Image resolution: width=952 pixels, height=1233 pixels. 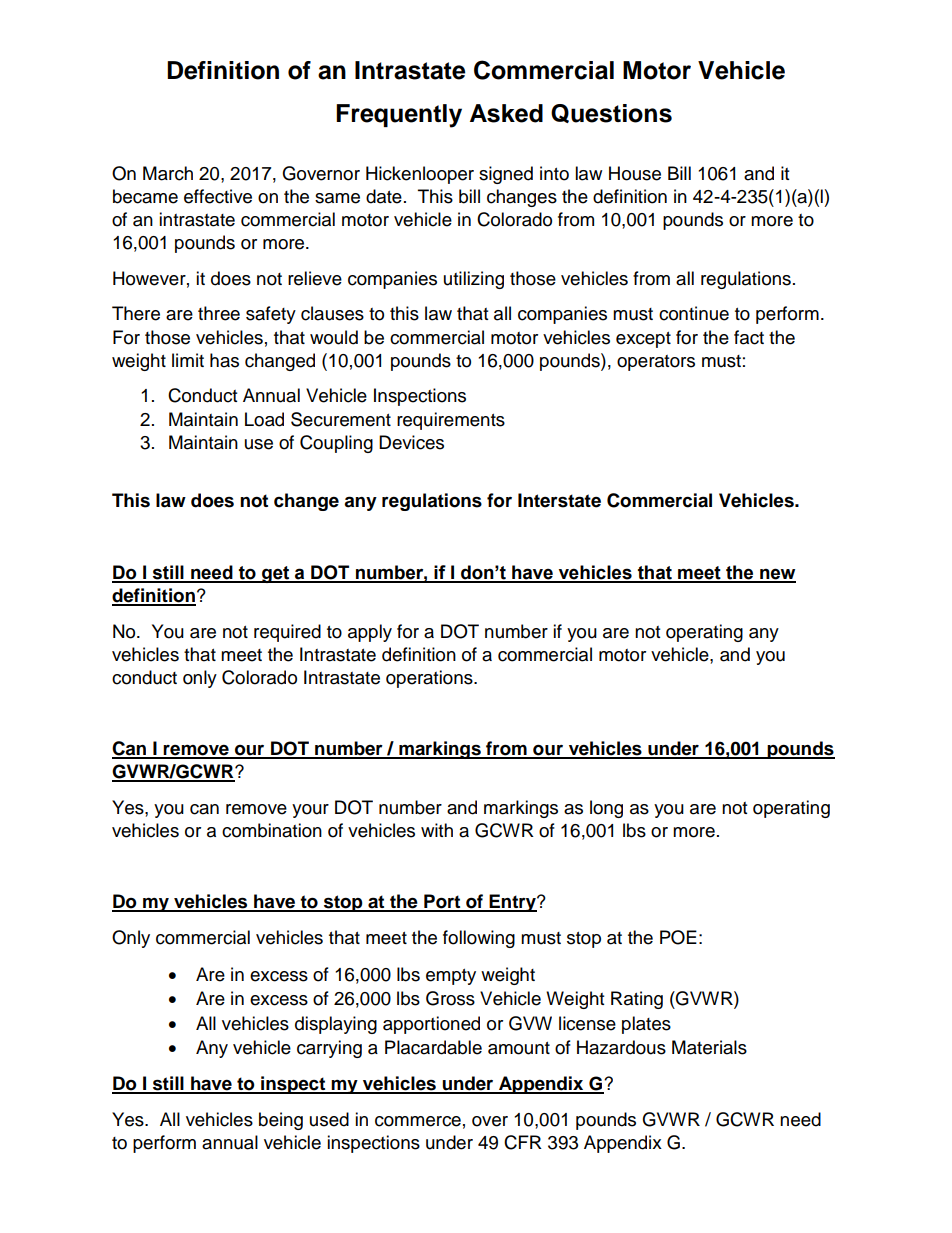 What do you see at coordinates (168, 173) in the document?
I see `March` at bounding box center [168, 173].
